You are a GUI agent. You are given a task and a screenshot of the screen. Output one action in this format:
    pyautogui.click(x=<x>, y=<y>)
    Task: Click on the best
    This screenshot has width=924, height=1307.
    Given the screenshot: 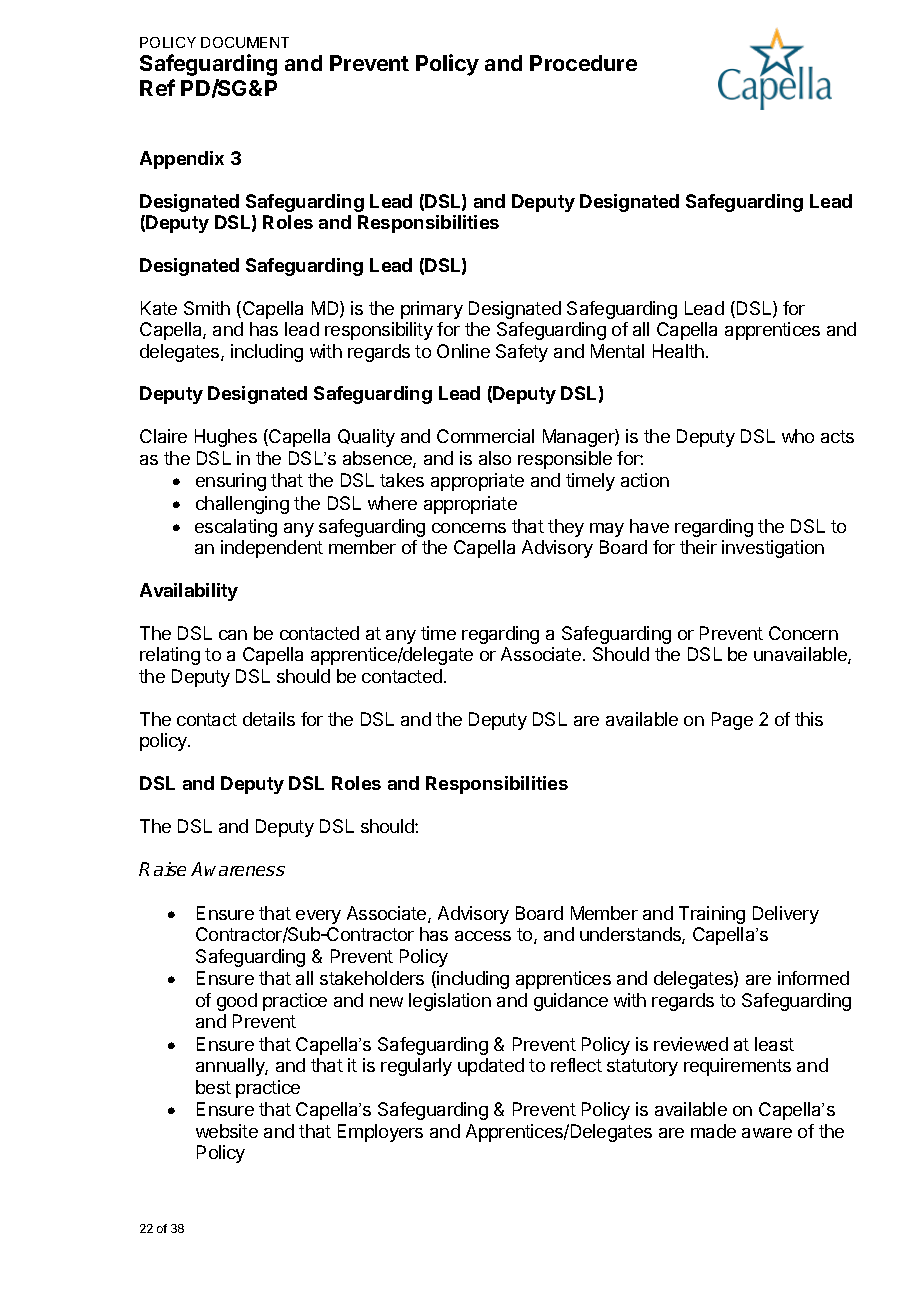 What is the action you would take?
    pyautogui.click(x=213, y=1087)
